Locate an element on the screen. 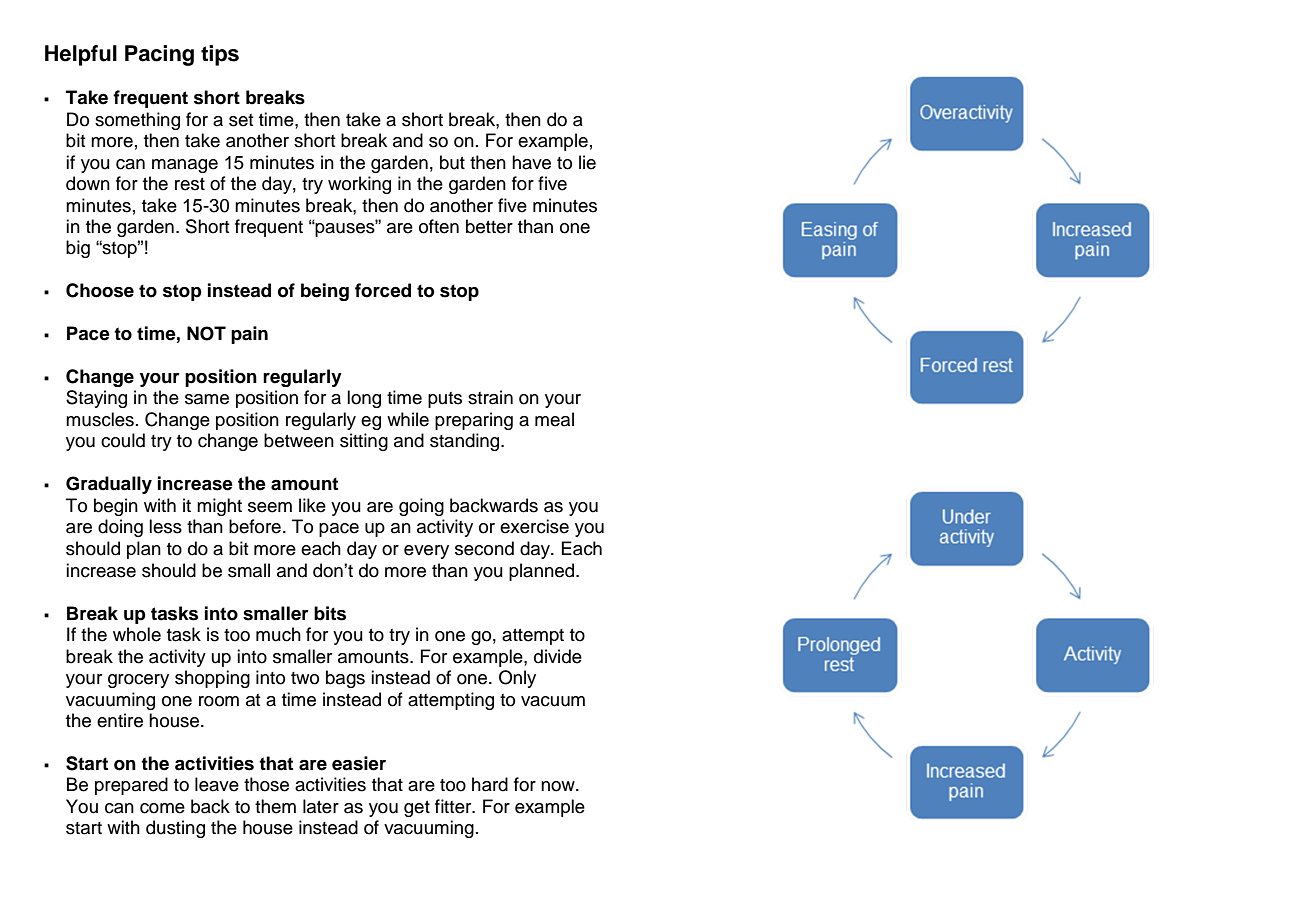 The width and height of the screenshot is (1308, 924). meal is located at coordinates (554, 419).
